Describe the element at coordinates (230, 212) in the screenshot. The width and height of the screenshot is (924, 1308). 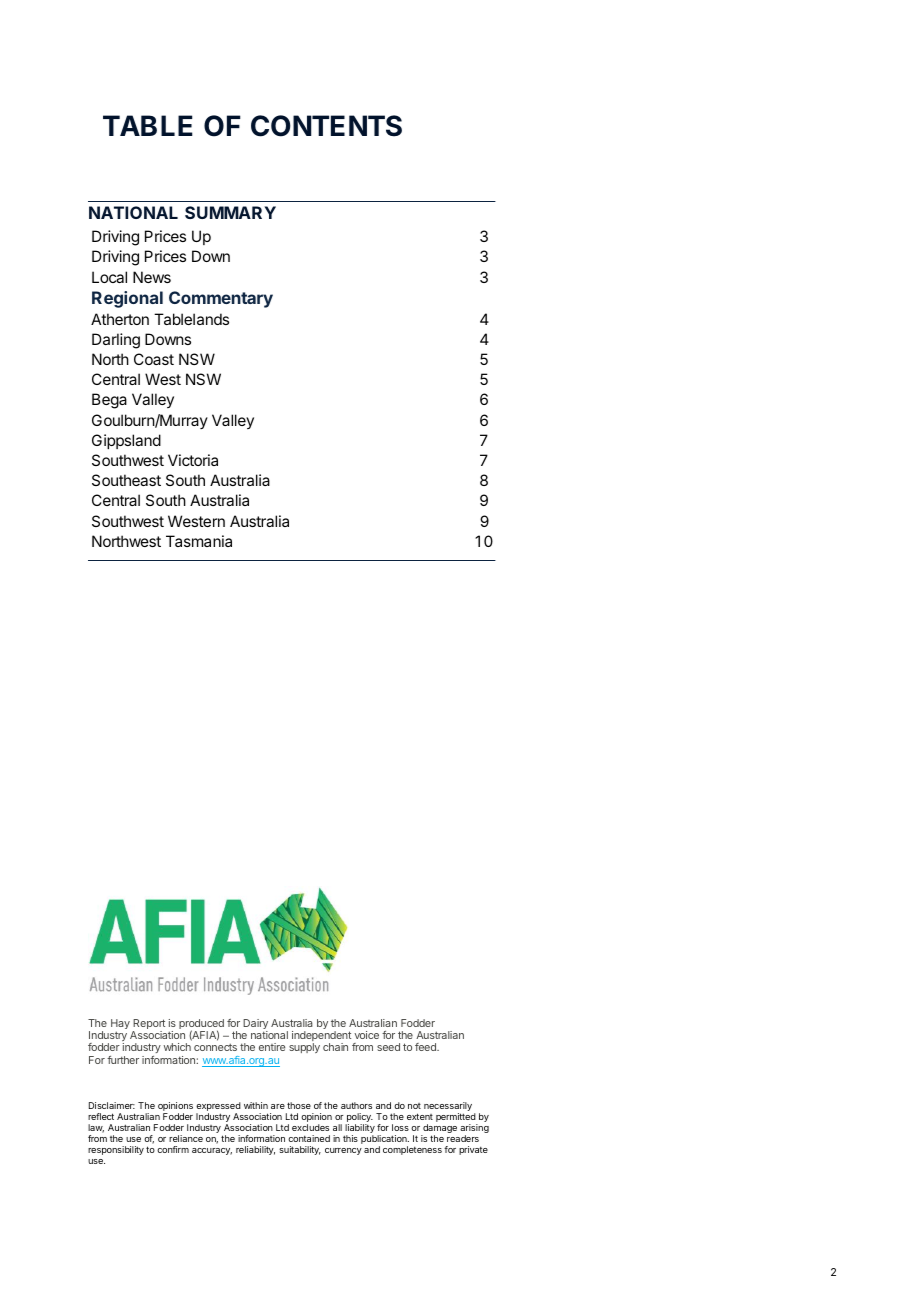
I see `SUMMARY` at that location.
